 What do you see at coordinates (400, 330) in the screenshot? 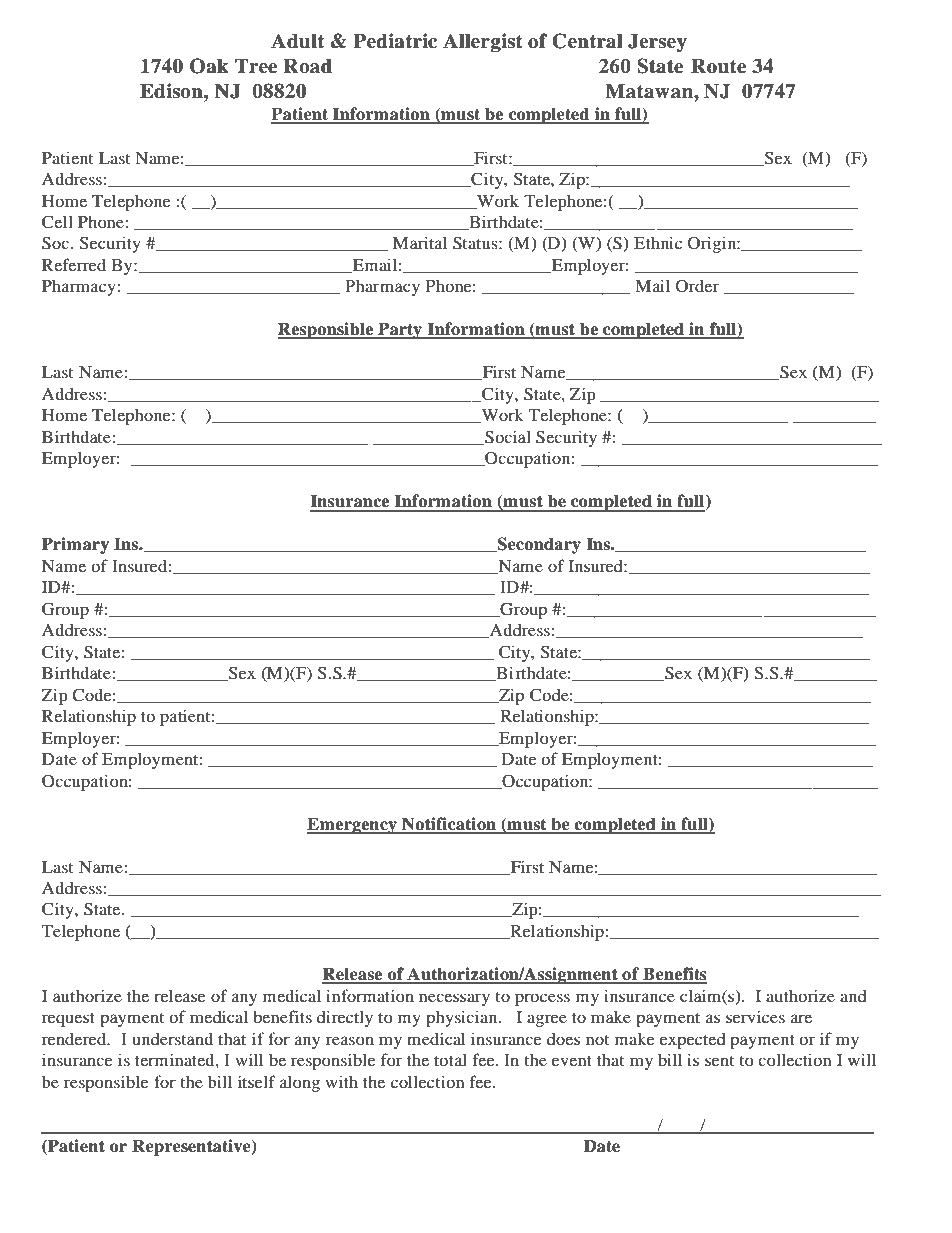
I see `Party` at bounding box center [400, 330].
